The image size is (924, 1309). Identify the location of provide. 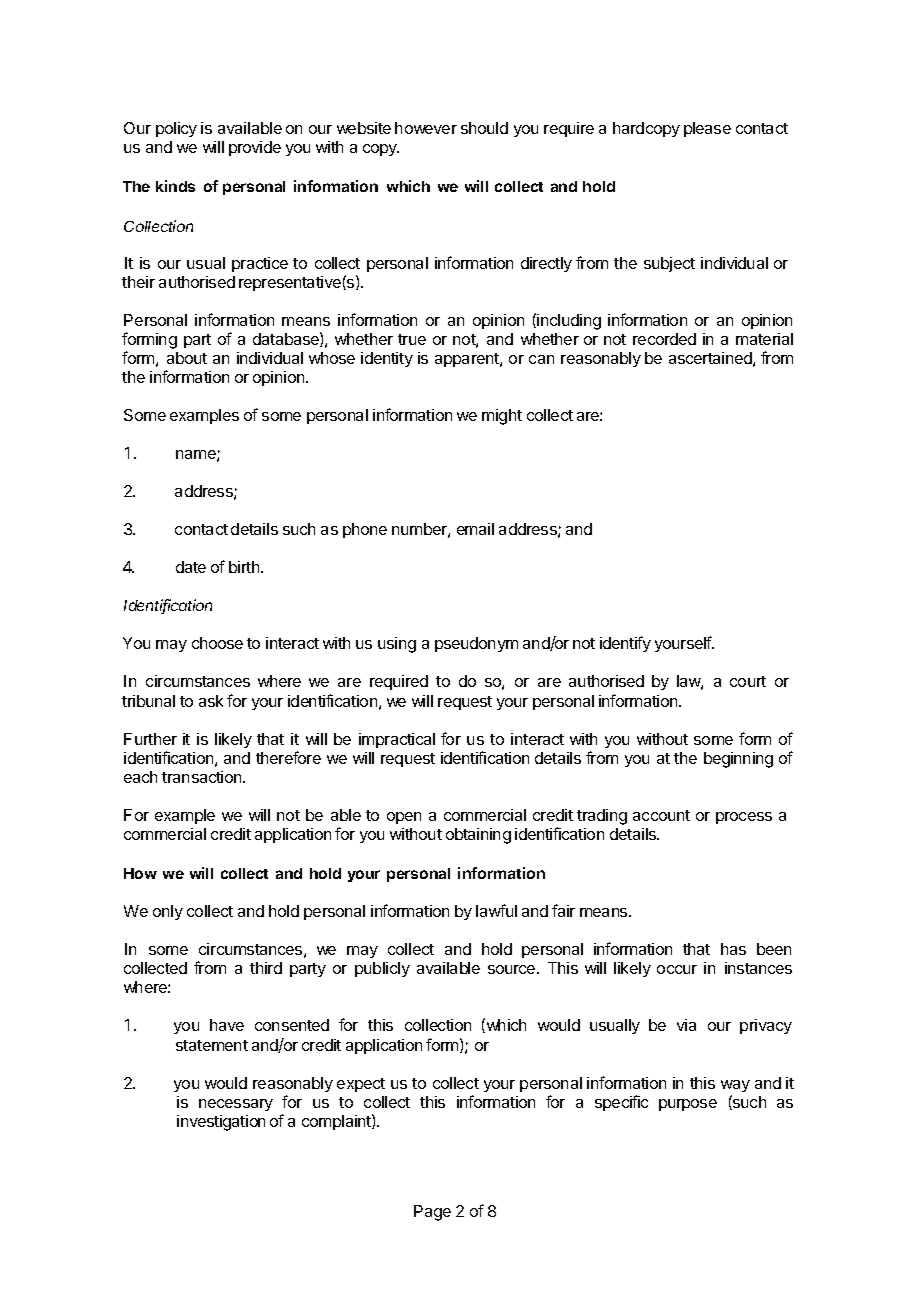
(255, 148).
